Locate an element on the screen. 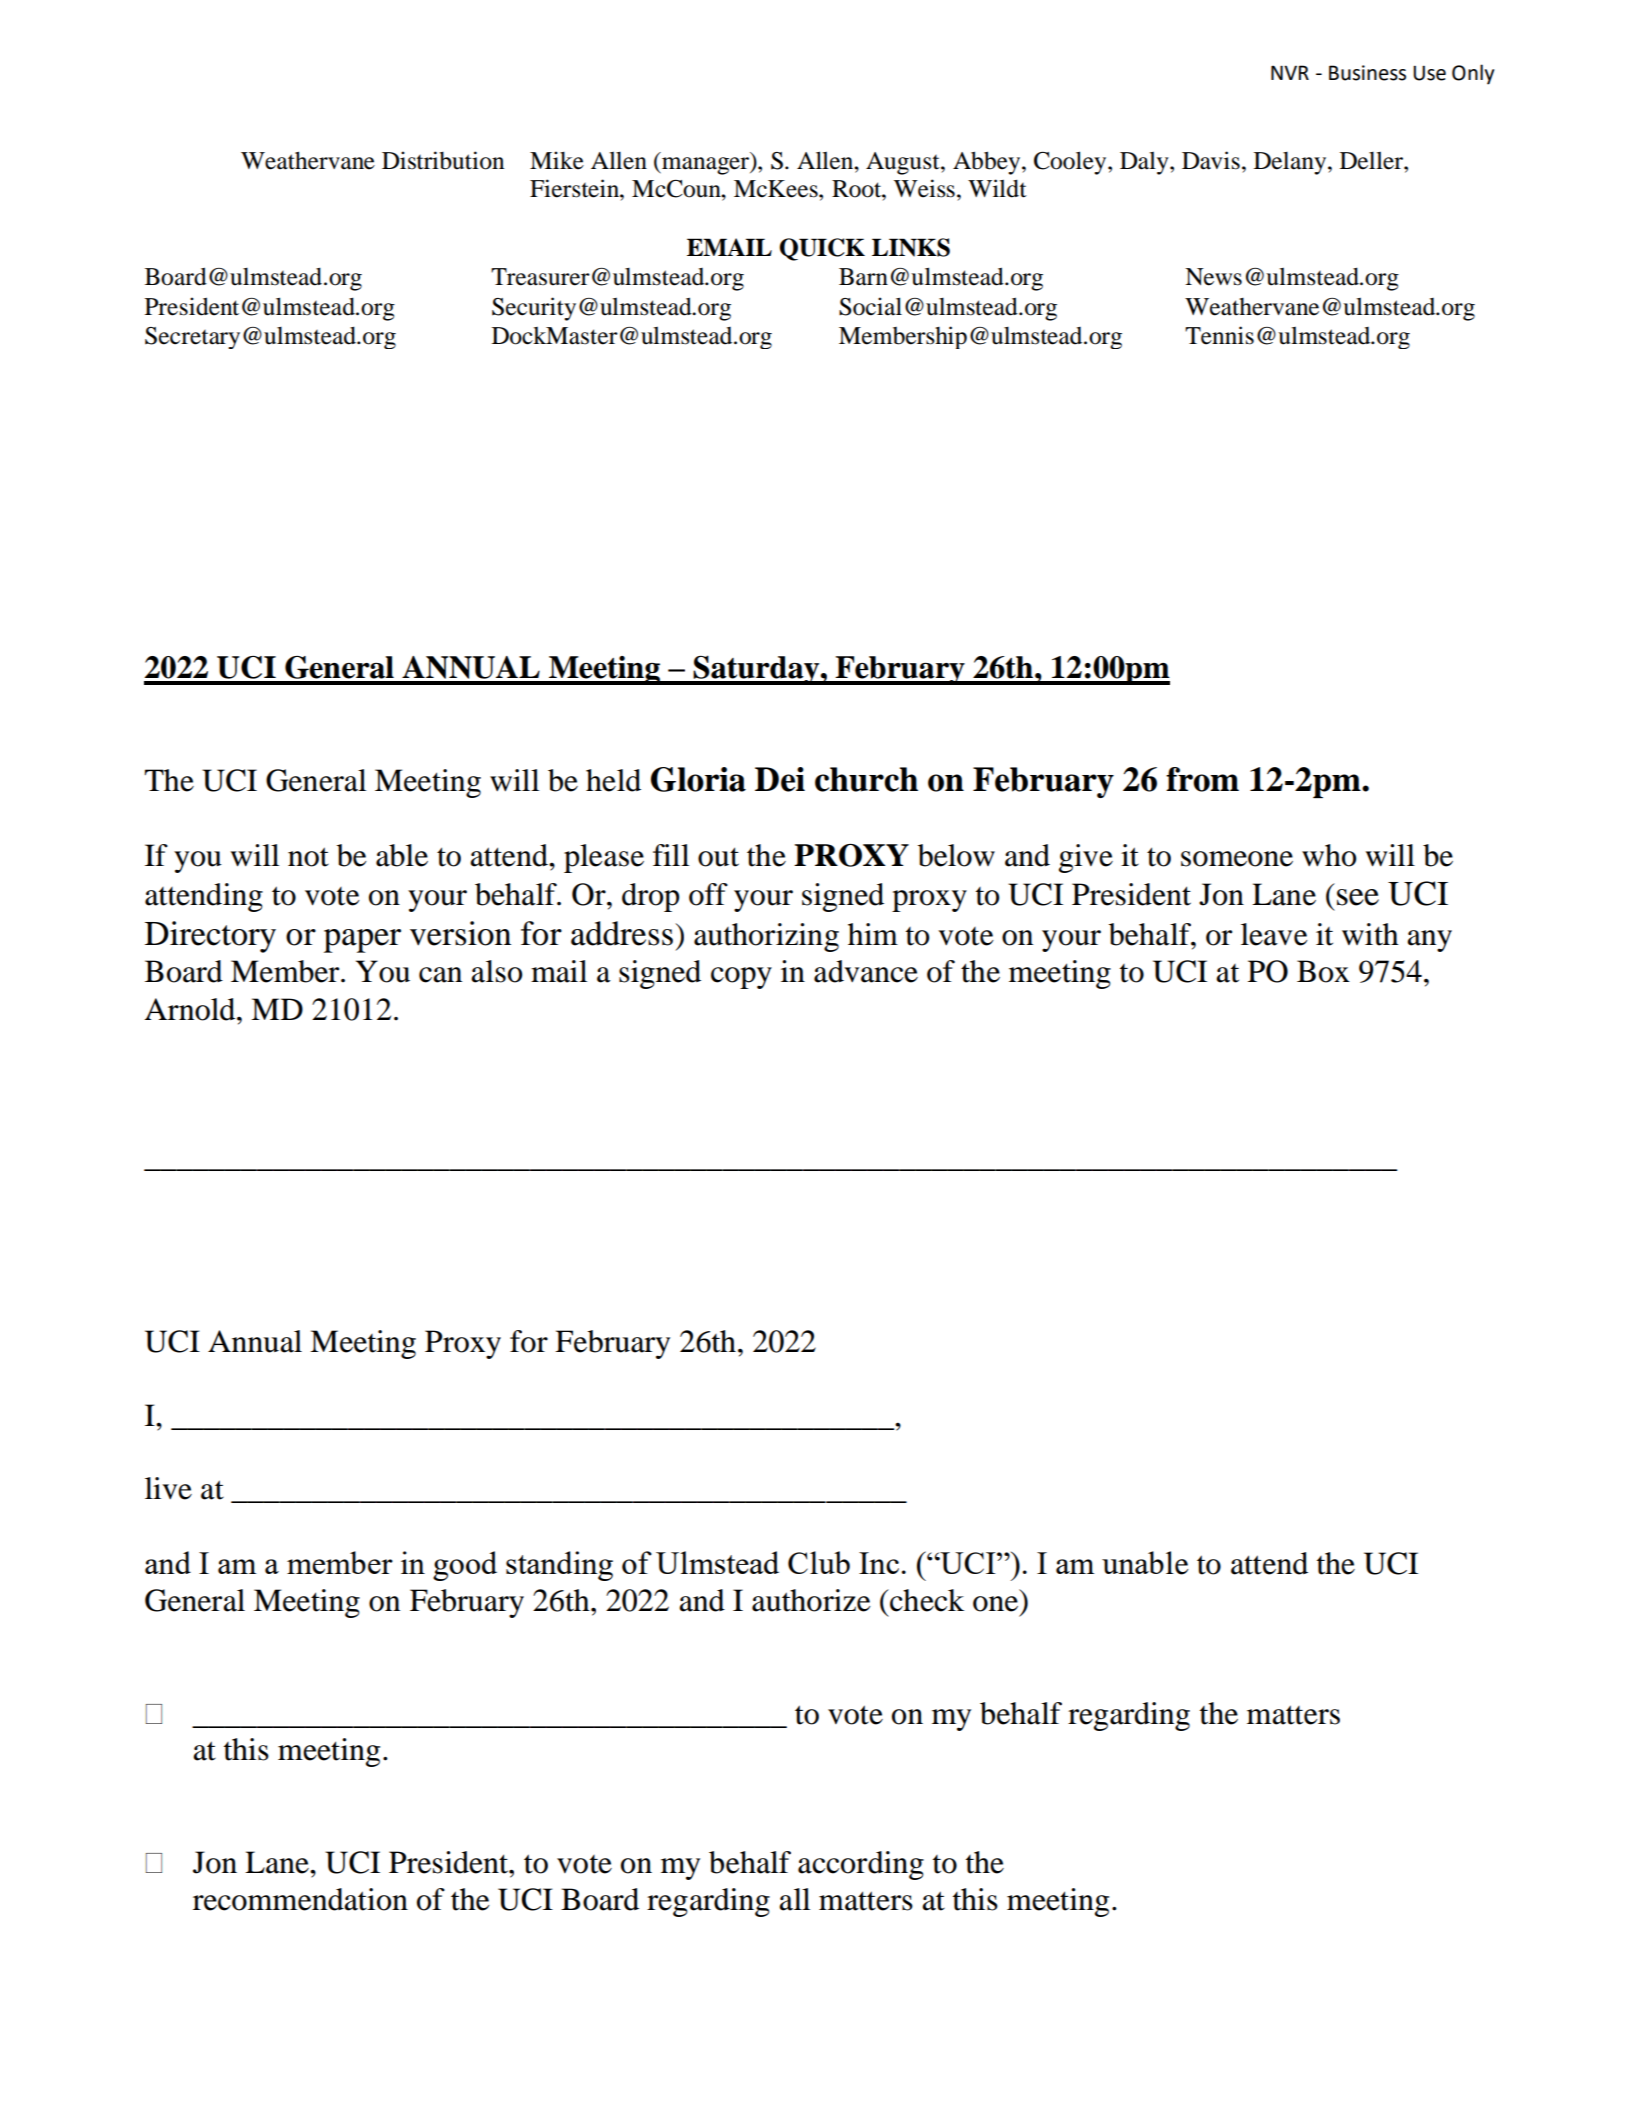 Image resolution: width=1638 pixels, height=2119 pixels. from is located at coordinates (1202, 779).
